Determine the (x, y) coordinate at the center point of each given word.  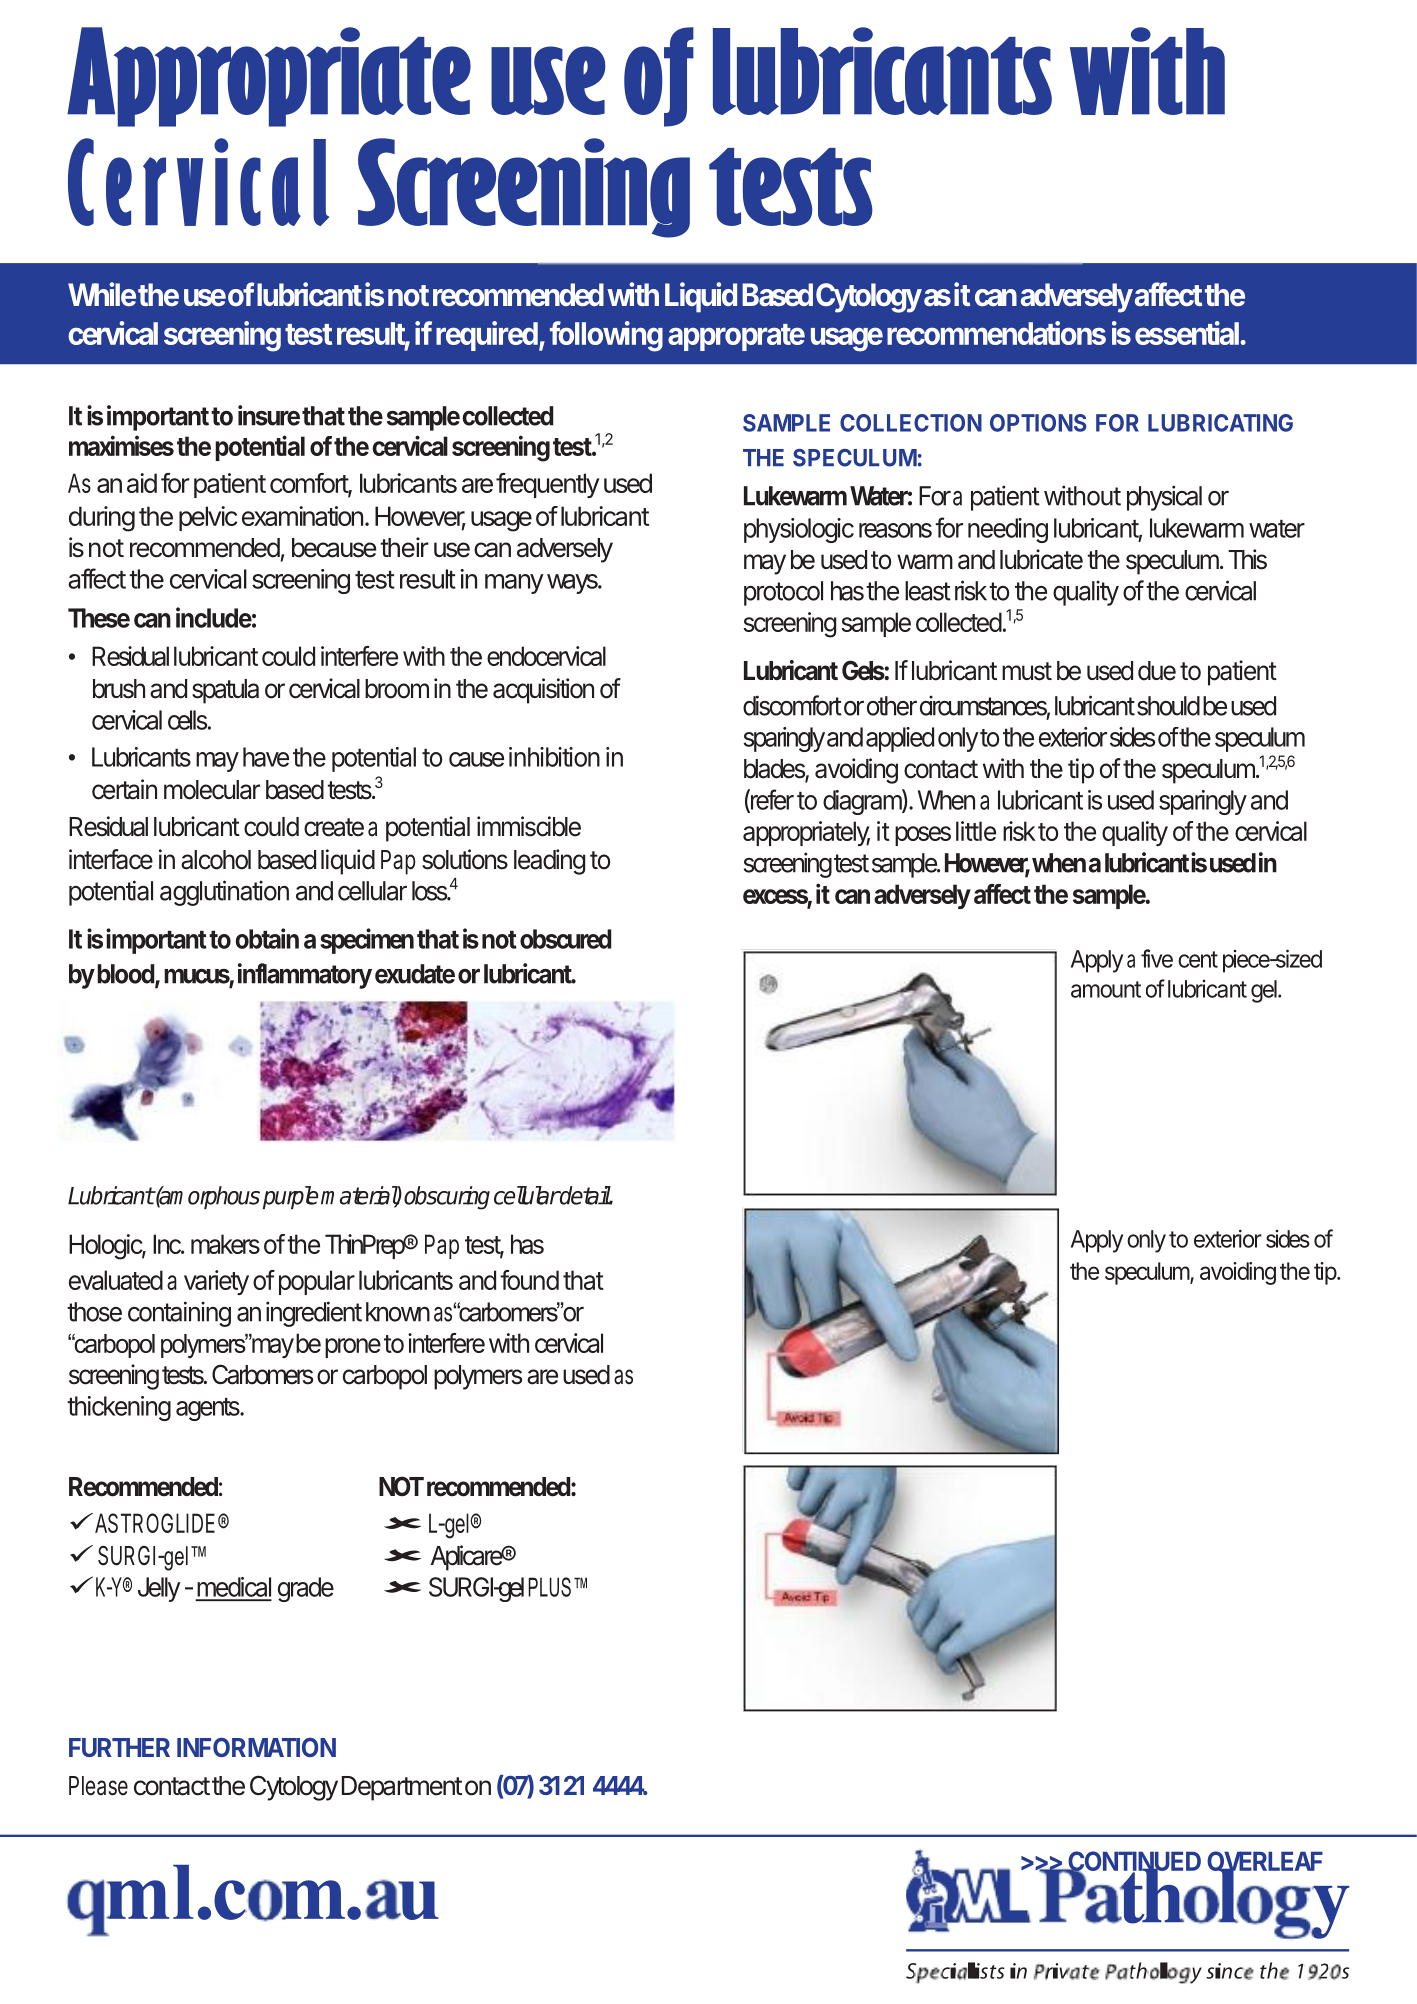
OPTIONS (1038, 423)
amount (1106, 989)
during (102, 519)
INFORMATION (256, 1747)
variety (216, 1282)
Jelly (159, 1589)
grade (306, 1589)
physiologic (799, 530)
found (529, 1280)
